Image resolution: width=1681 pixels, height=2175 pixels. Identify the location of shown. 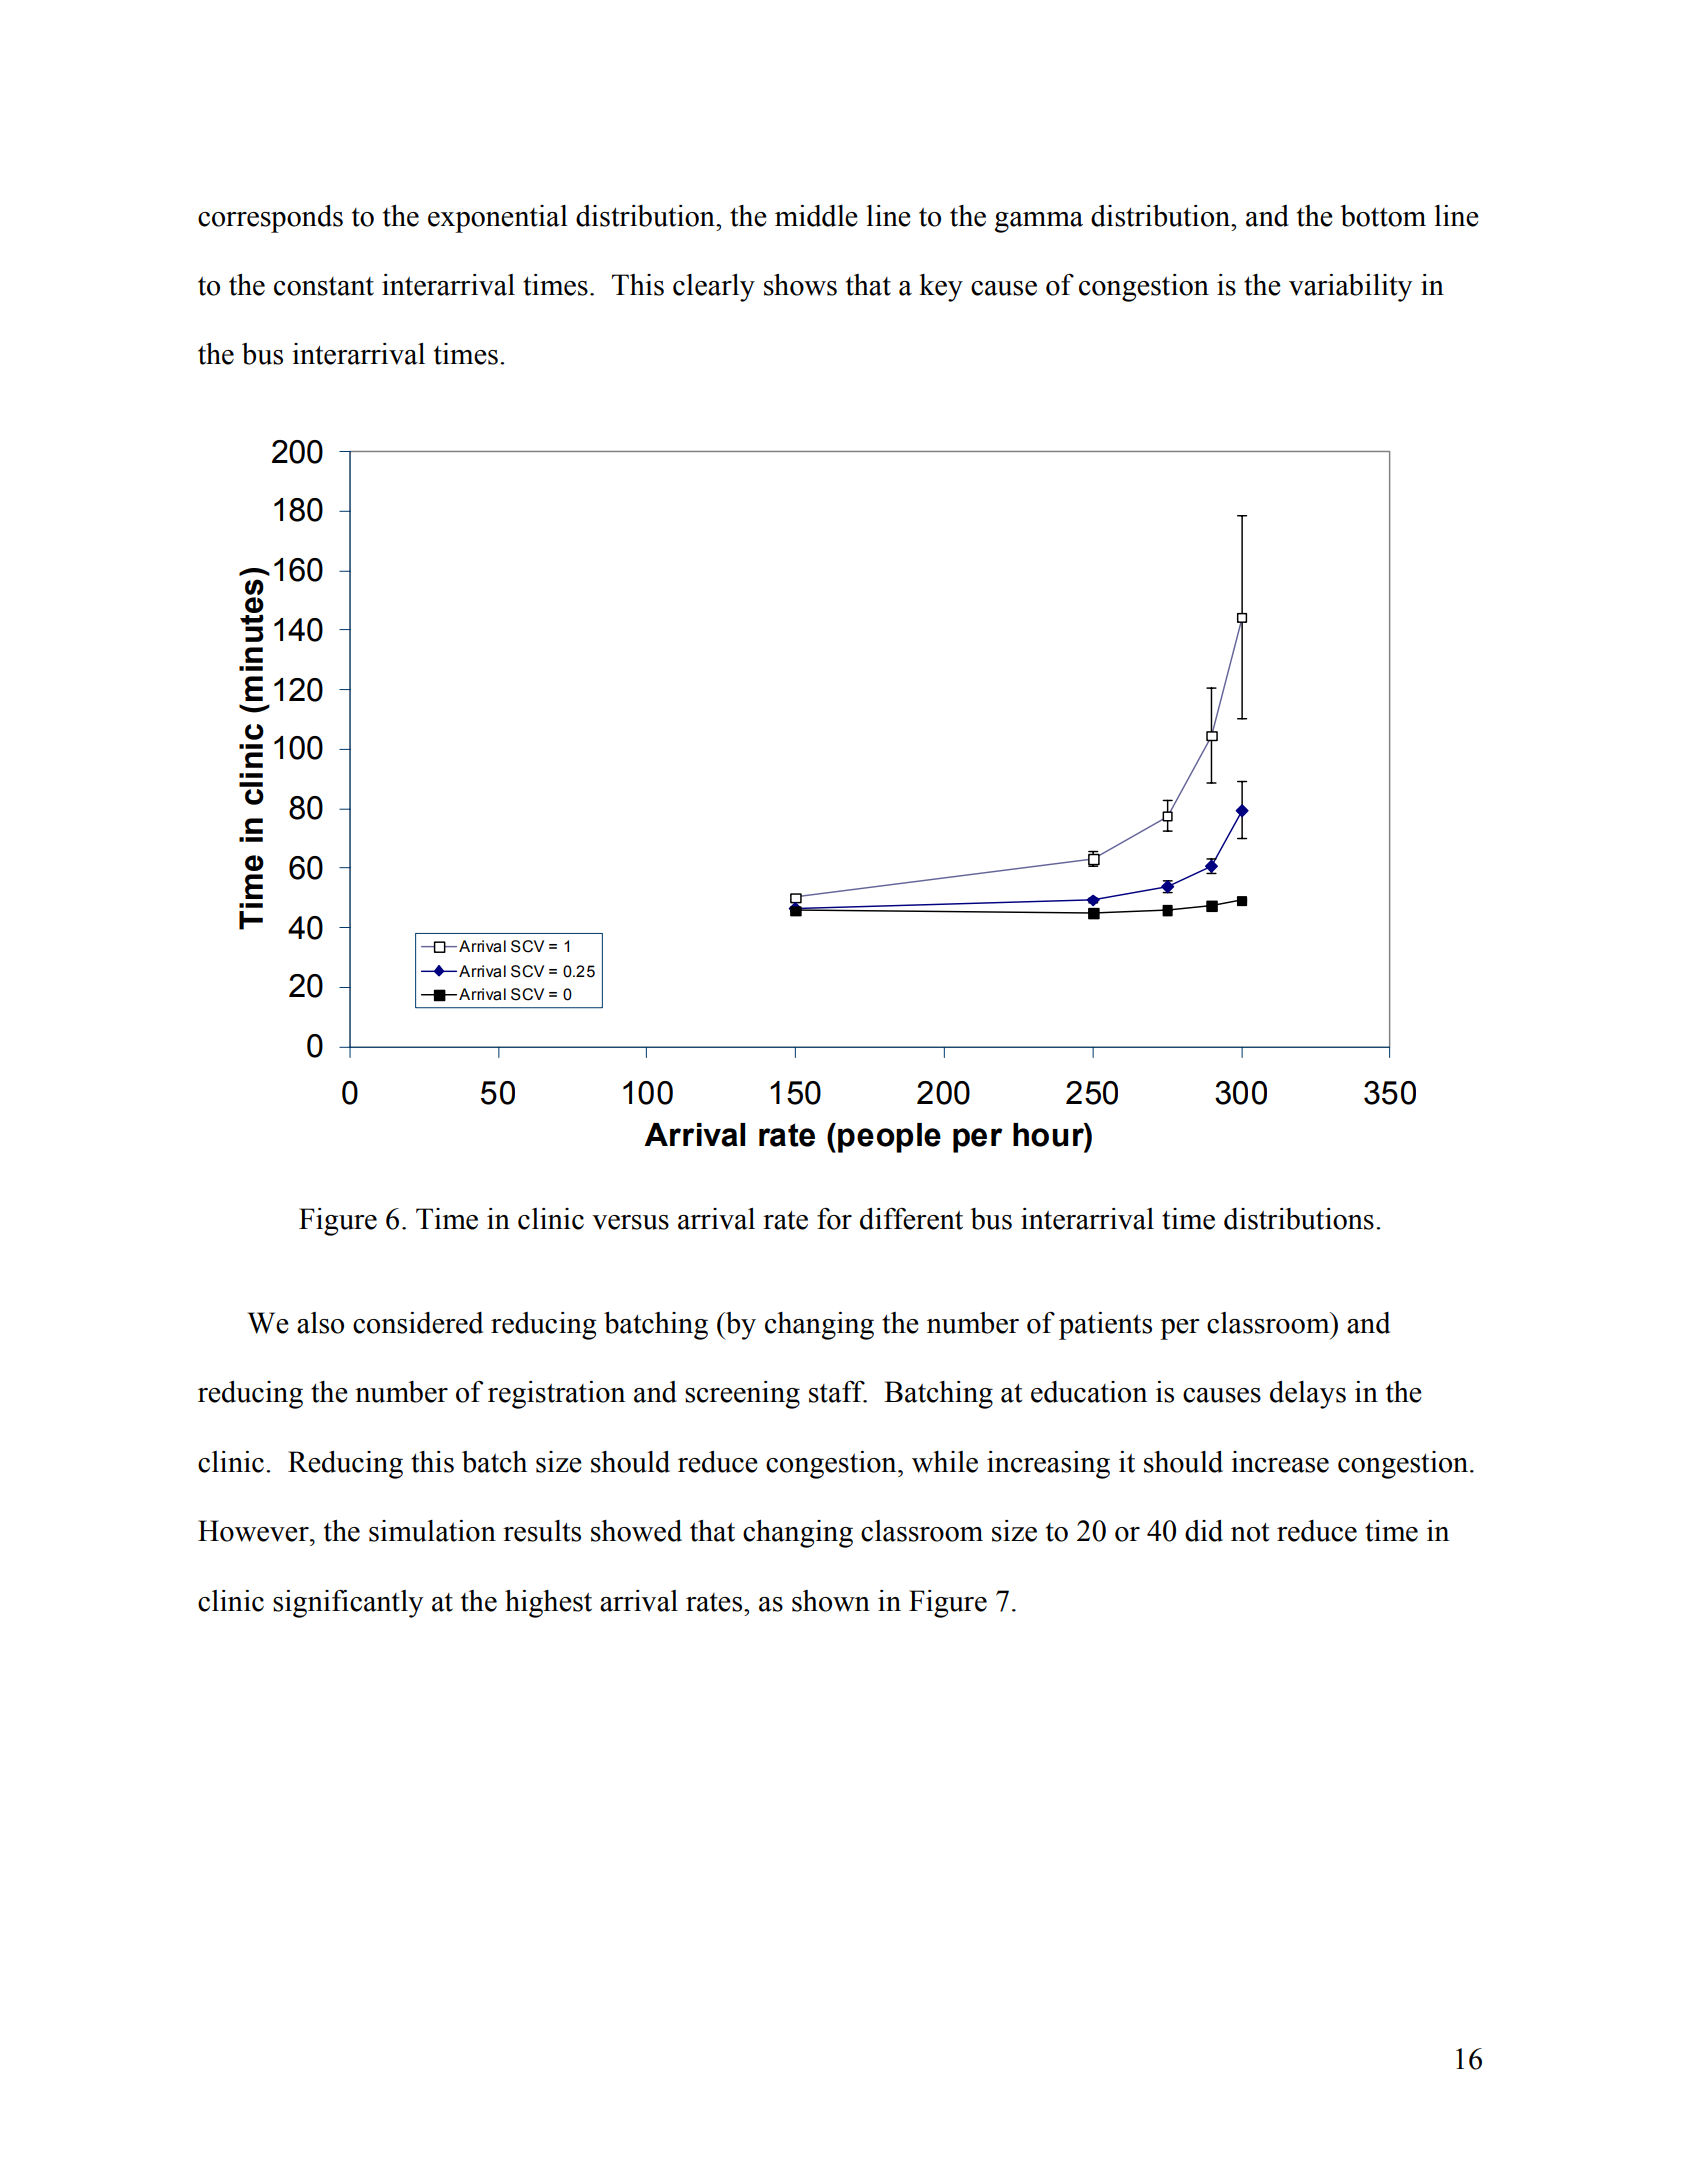
(831, 1601).
